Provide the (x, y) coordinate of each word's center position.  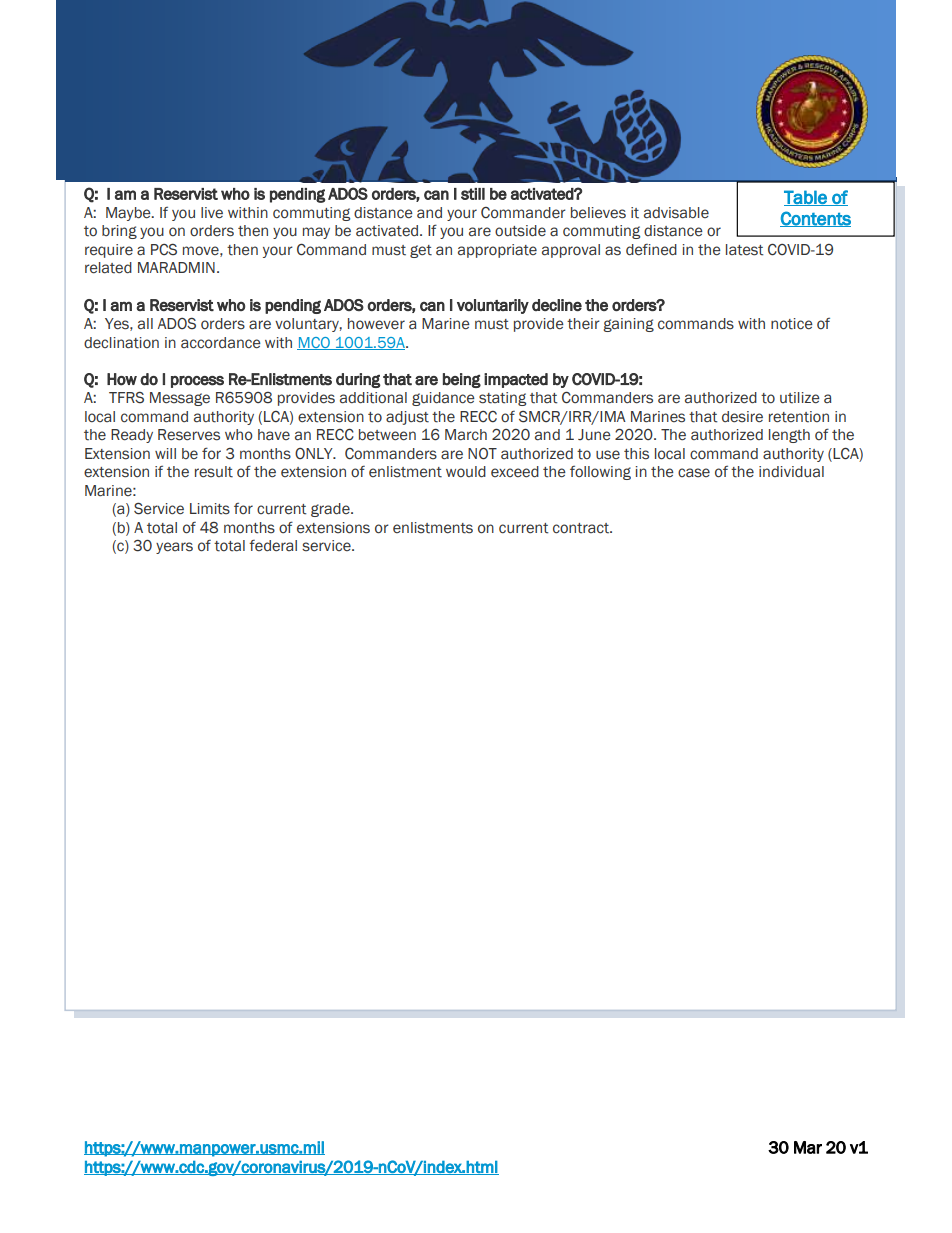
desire (742, 417)
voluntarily (493, 306)
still (473, 194)
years (174, 548)
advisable (676, 213)
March (466, 435)
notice (792, 324)
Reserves (189, 435)
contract (582, 528)
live (212, 213)
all (145, 324)
